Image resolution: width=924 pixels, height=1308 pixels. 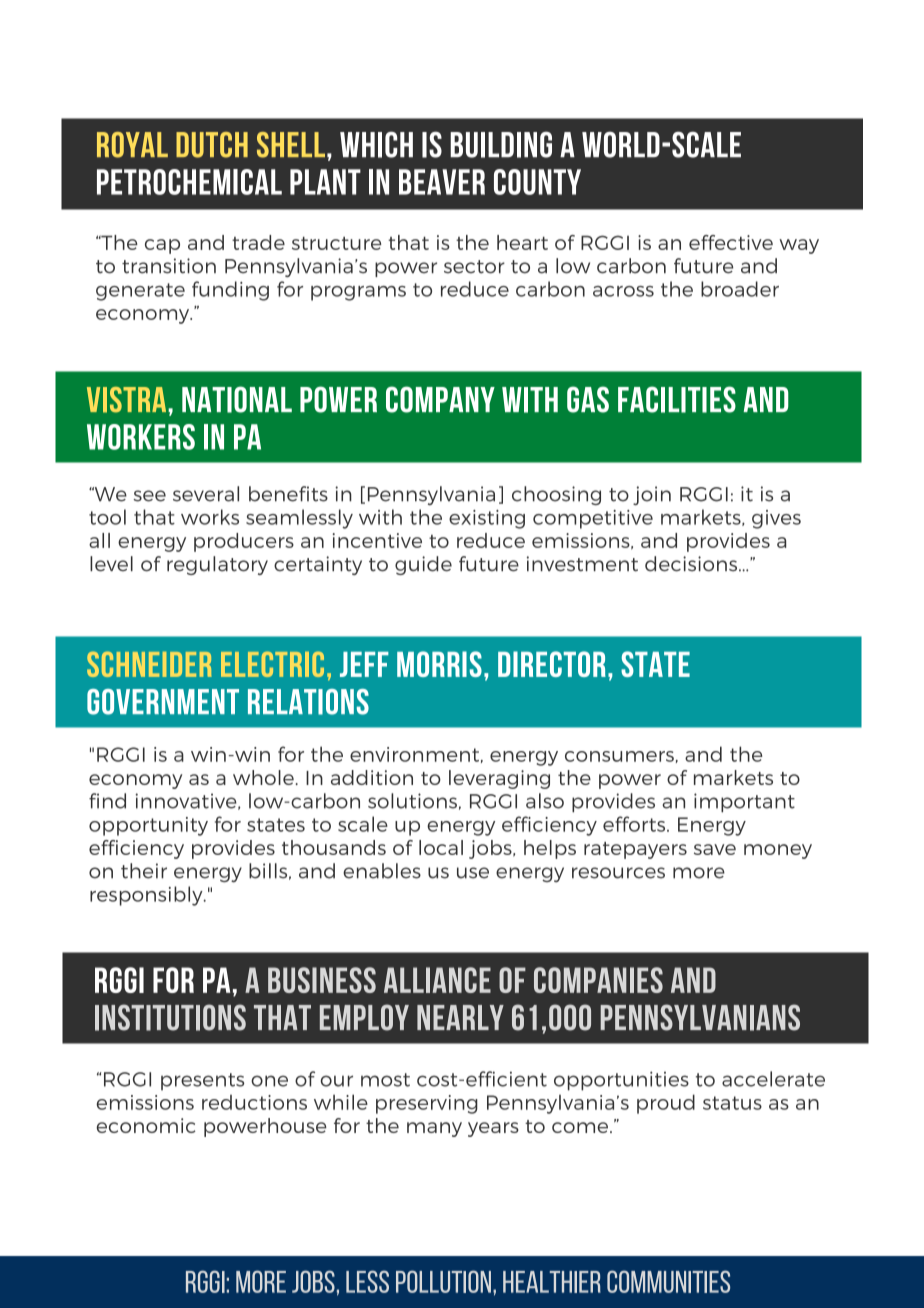 What do you see at coordinates (187, 801) in the page?
I see `innovative` at bounding box center [187, 801].
